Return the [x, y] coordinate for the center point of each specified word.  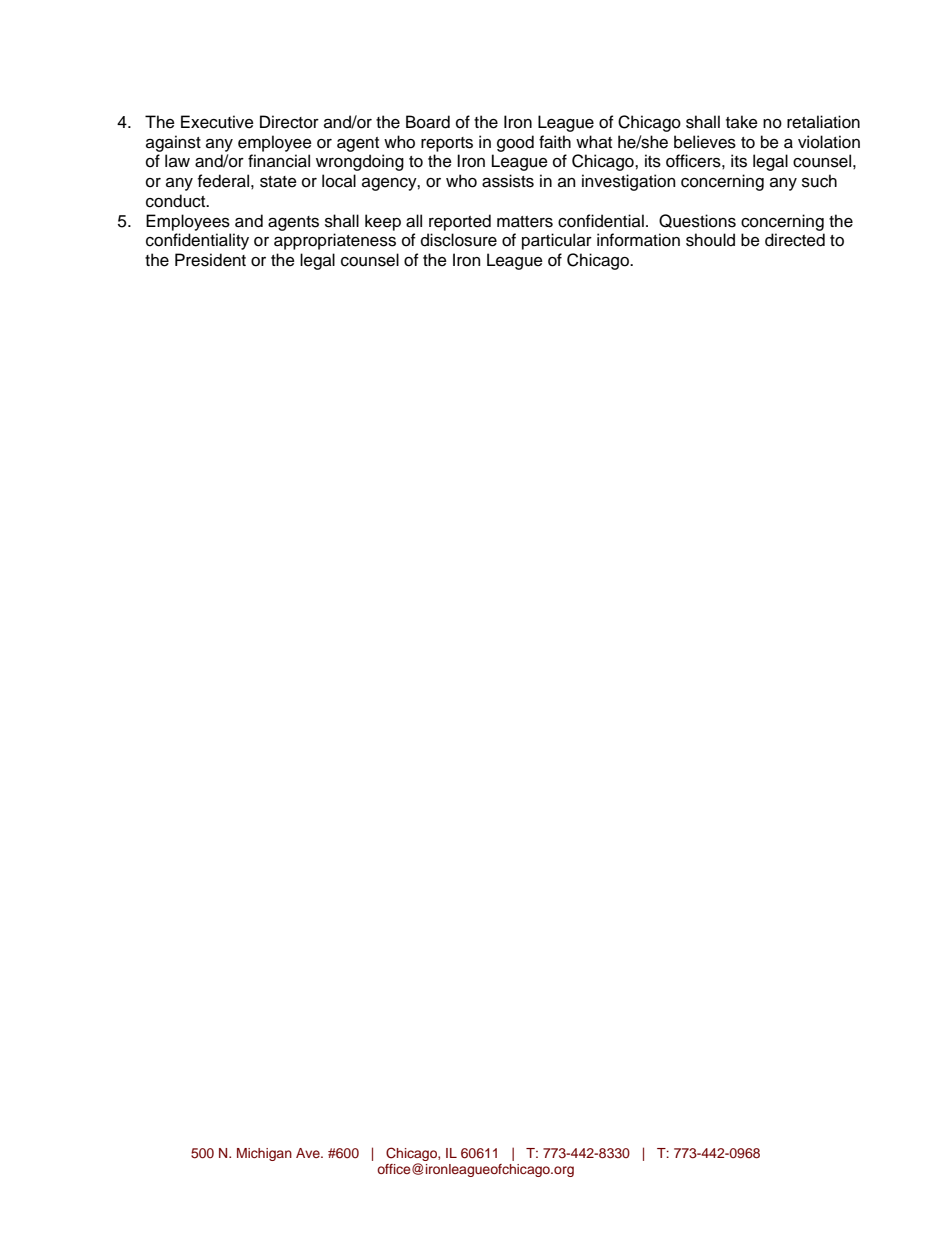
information [638, 240]
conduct [177, 201]
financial [279, 161]
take [742, 122]
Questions [697, 221]
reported [460, 222]
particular [557, 241]
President [210, 260]
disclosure [459, 240]
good [515, 143]
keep [383, 222]
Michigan [264, 1154]
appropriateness [335, 241]
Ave [309, 1153]
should [710, 240]
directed [795, 240]
